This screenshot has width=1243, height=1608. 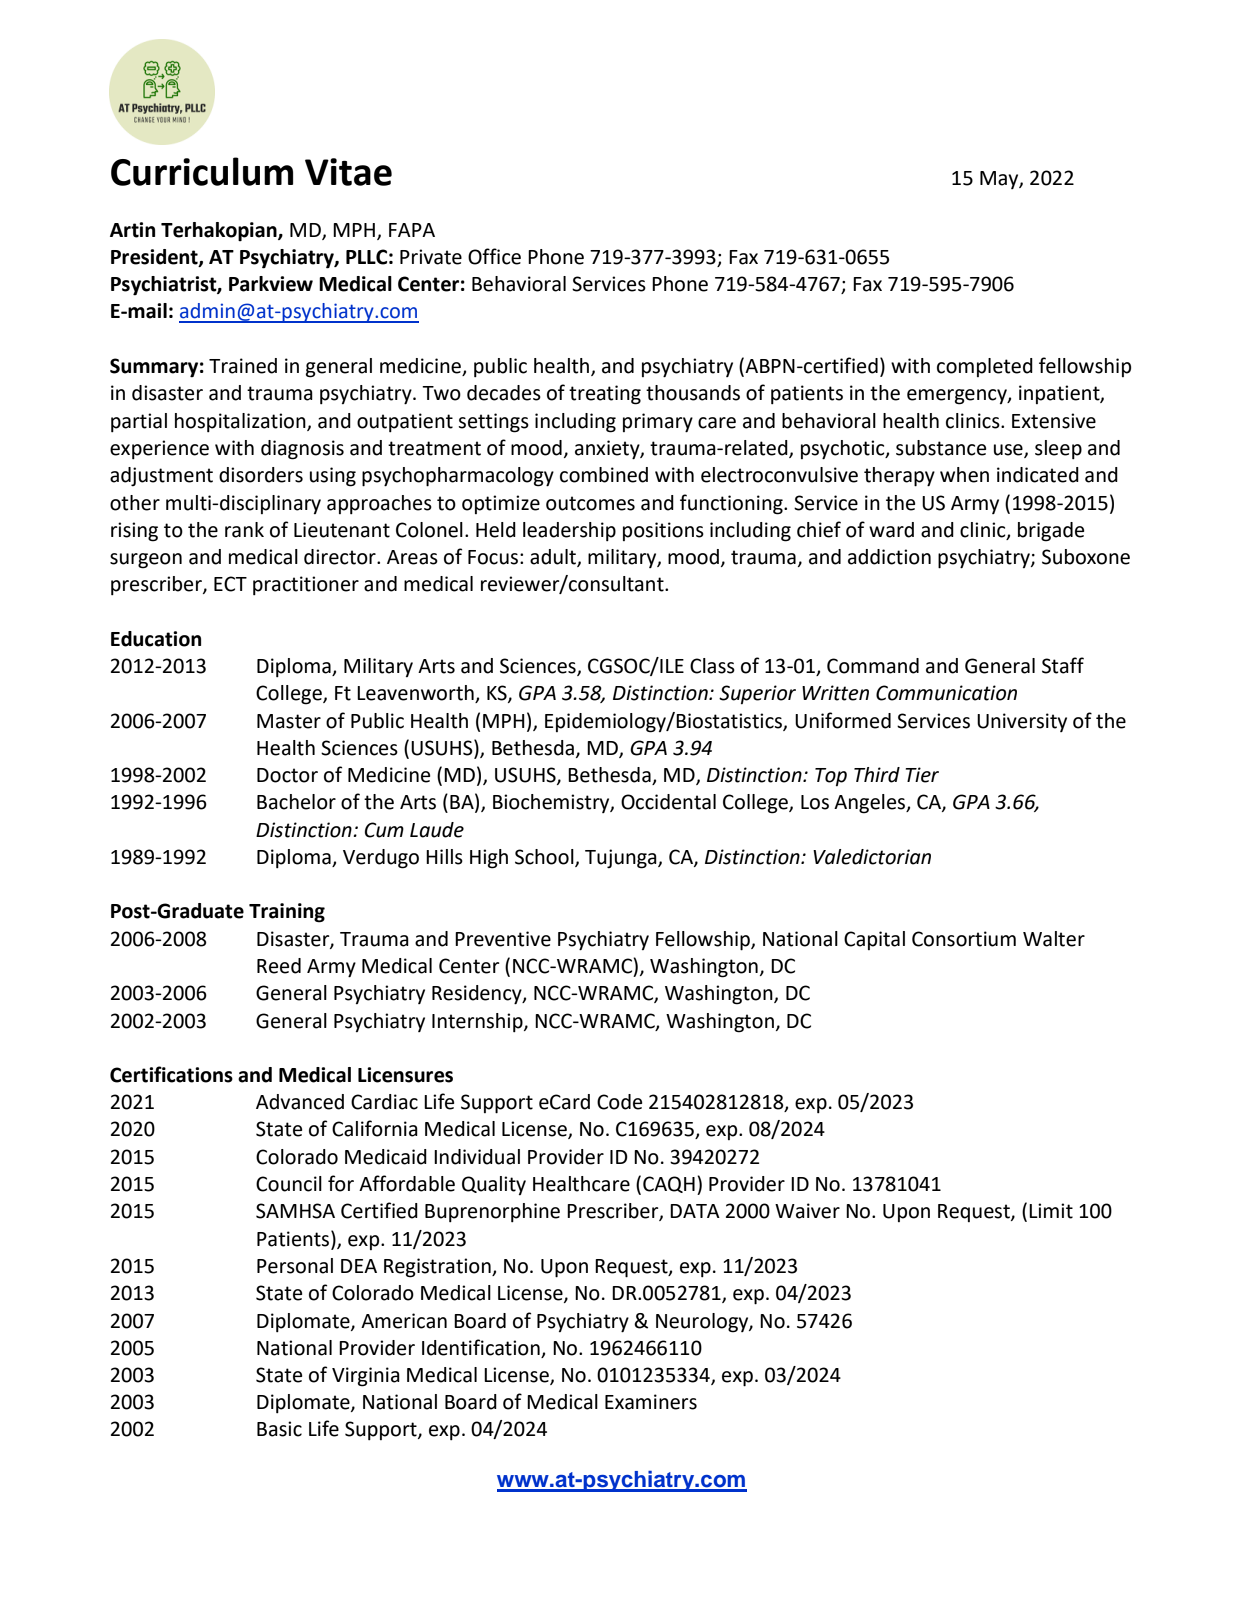 What do you see at coordinates (985, 367) in the screenshot?
I see `completed` at bounding box center [985, 367].
